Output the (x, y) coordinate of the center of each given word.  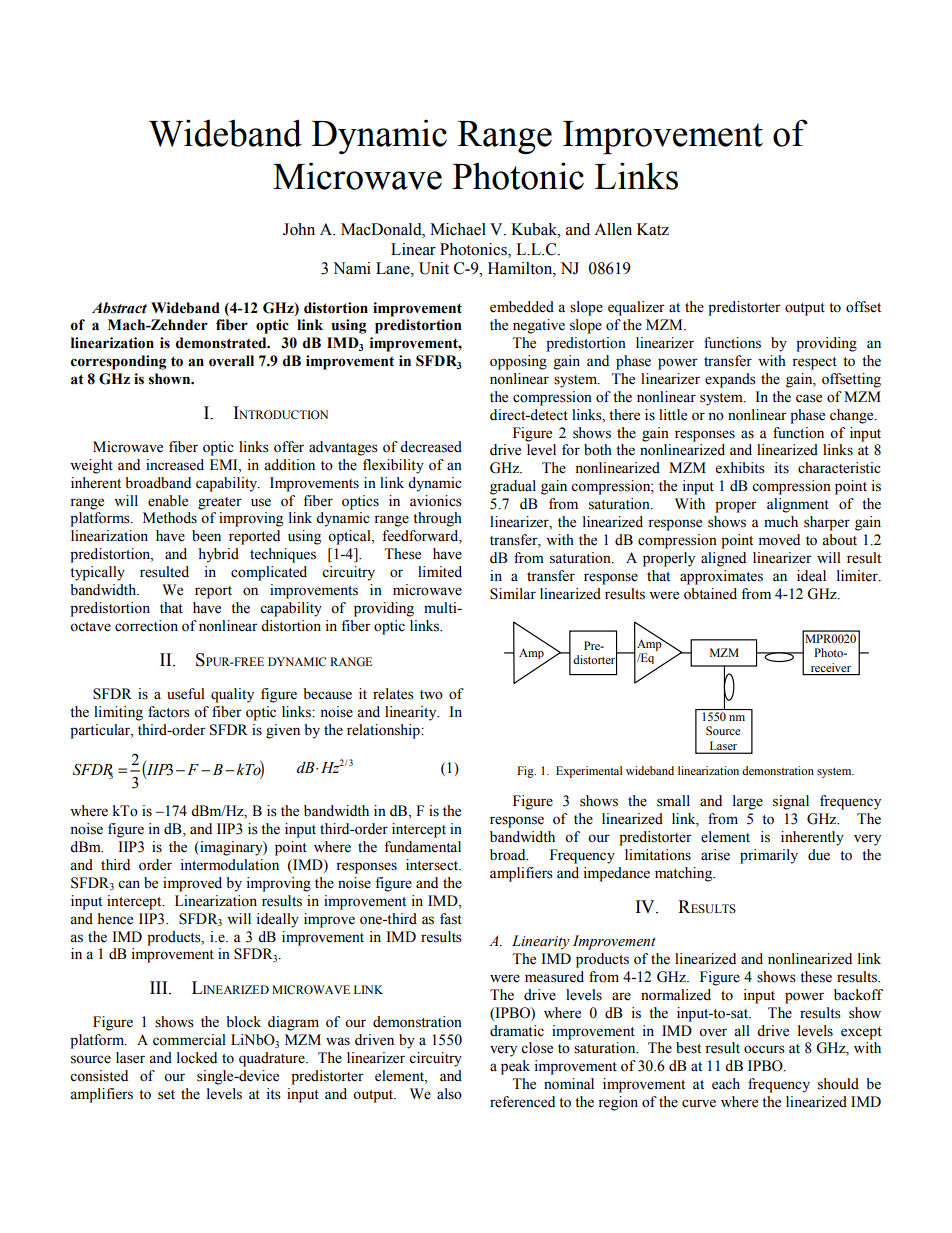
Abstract (119, 308)
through (437, 519)
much (781, 522)
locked (197, 1058)
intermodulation (229, 865)
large (748, 802)
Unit (434, 268)
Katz (653, 229)
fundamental (422, 847)
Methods (170, 518)
